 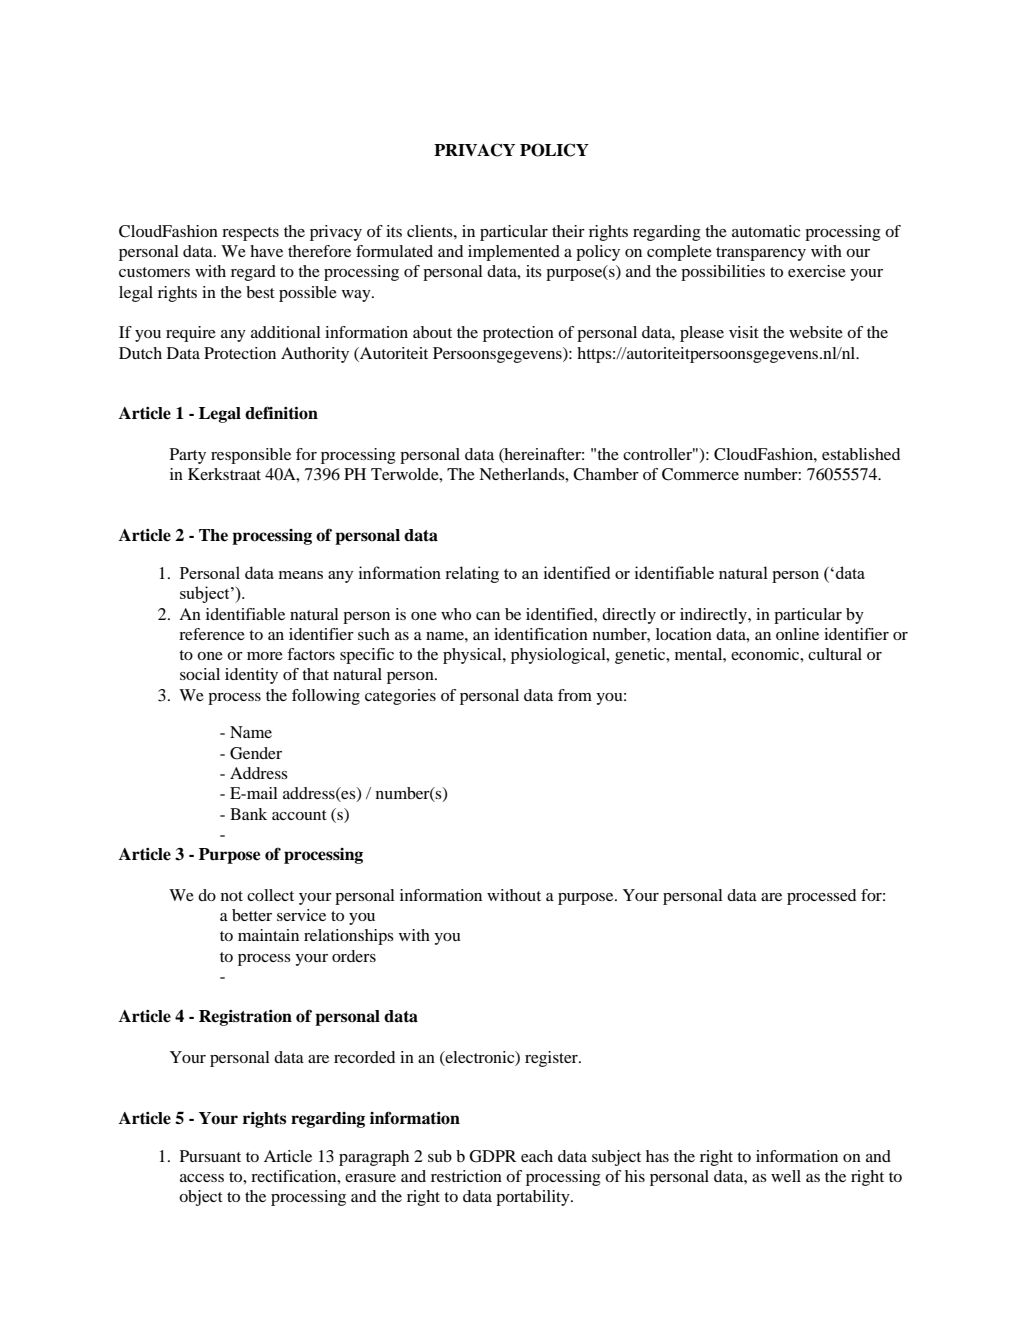 I want to click on online, so click(x=797, y=634).
